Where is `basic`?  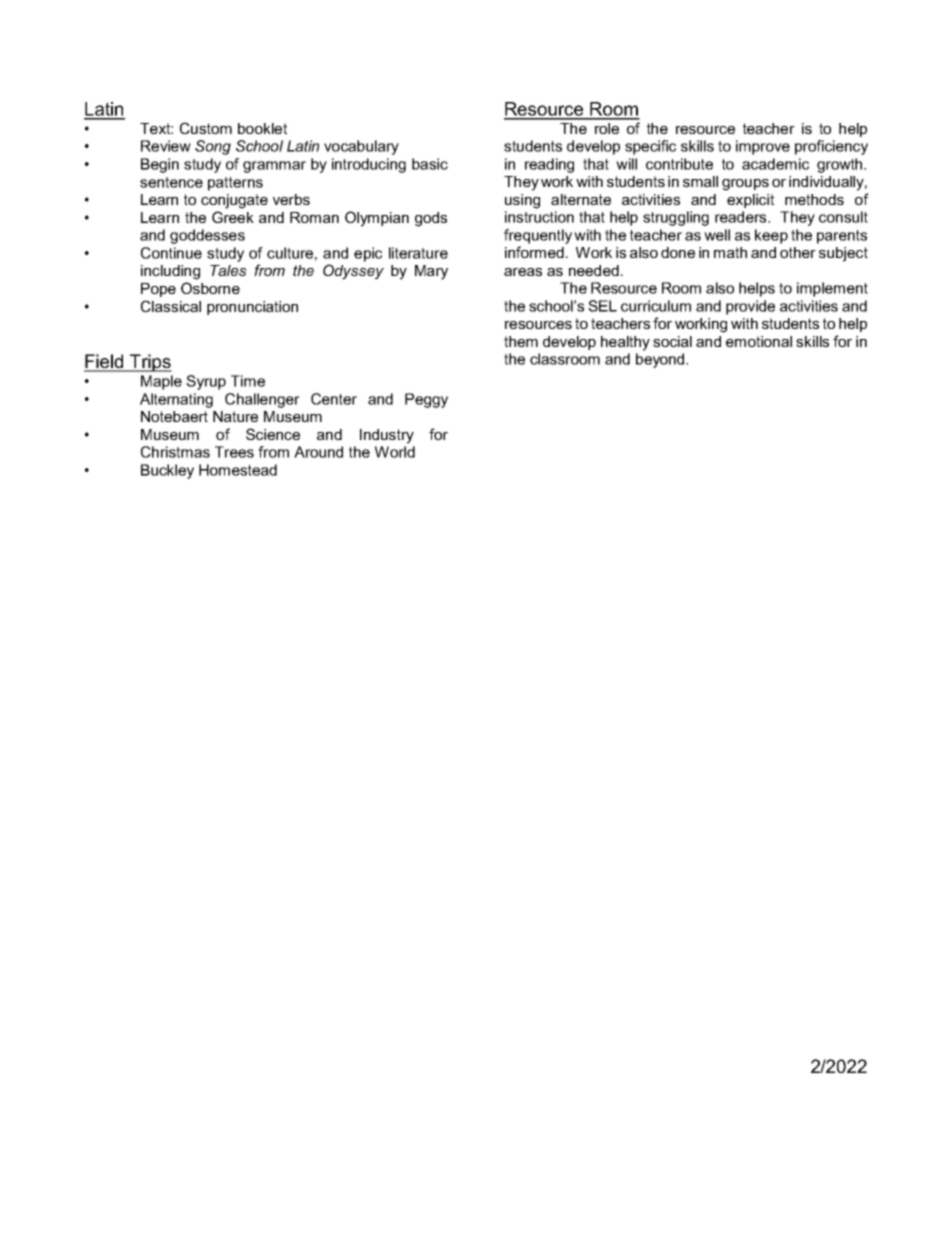
basic is located at coordinates (430, 164).
